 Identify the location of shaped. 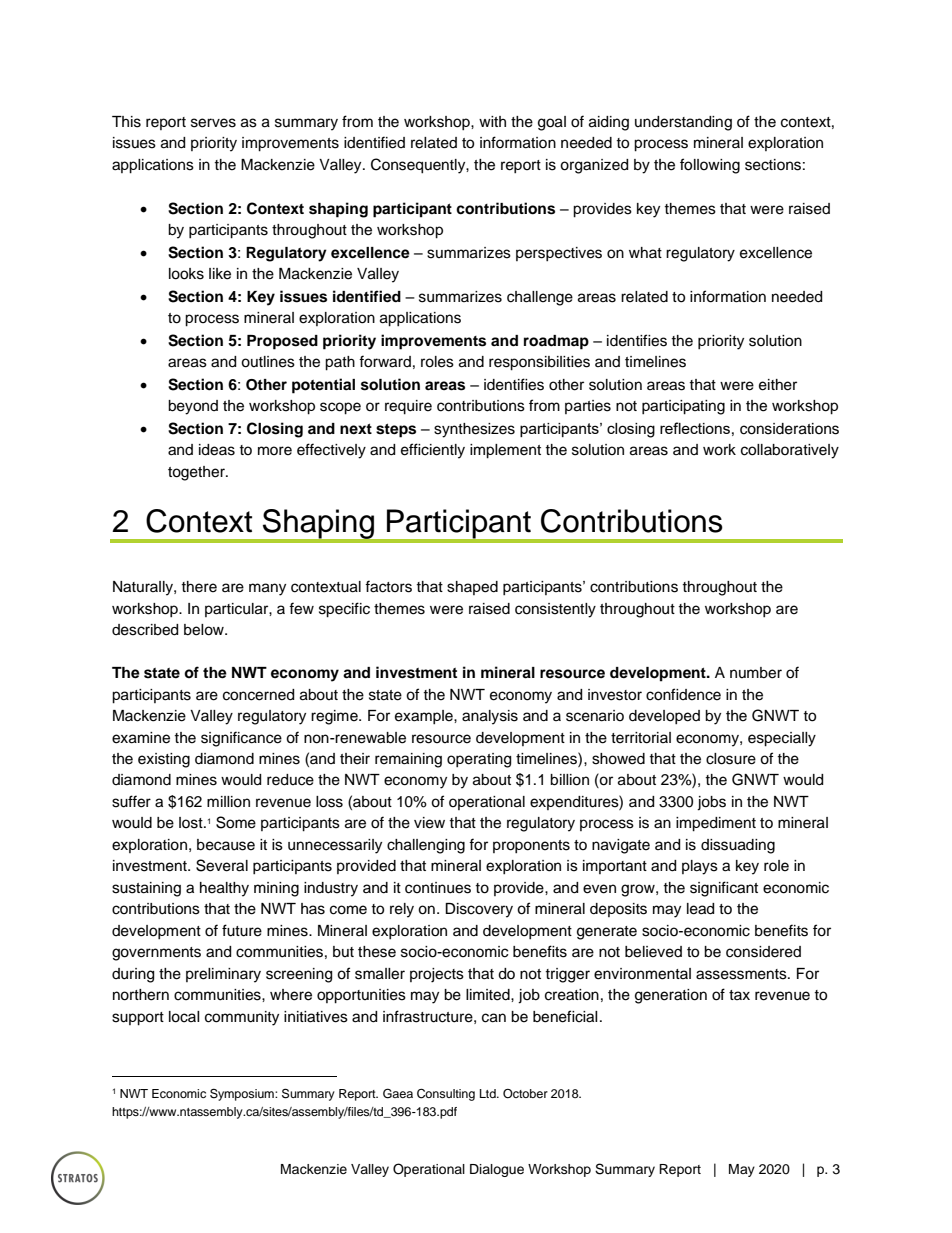
(472, 588).
